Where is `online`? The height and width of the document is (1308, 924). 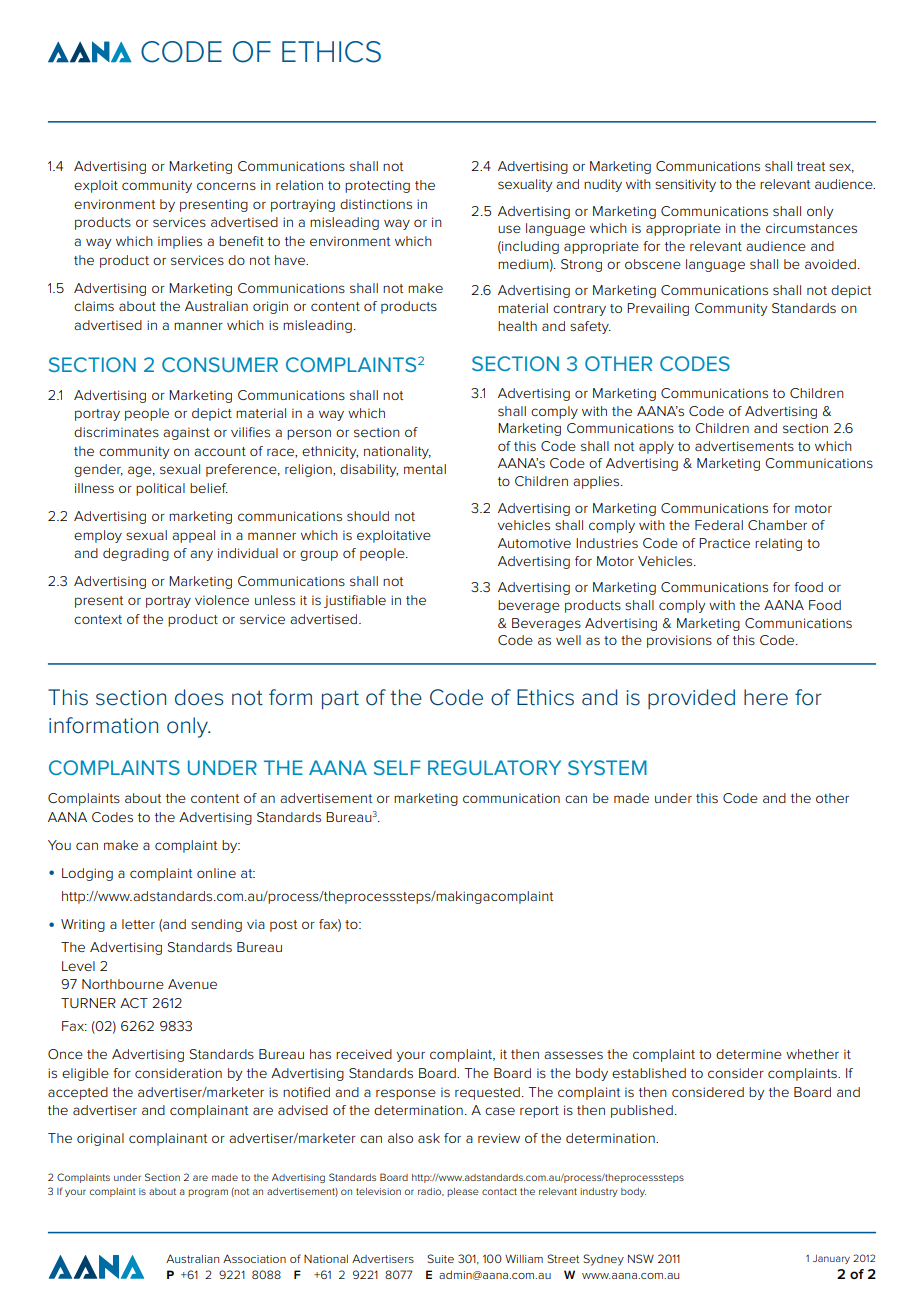
online is located at coordinates (216, 873).
